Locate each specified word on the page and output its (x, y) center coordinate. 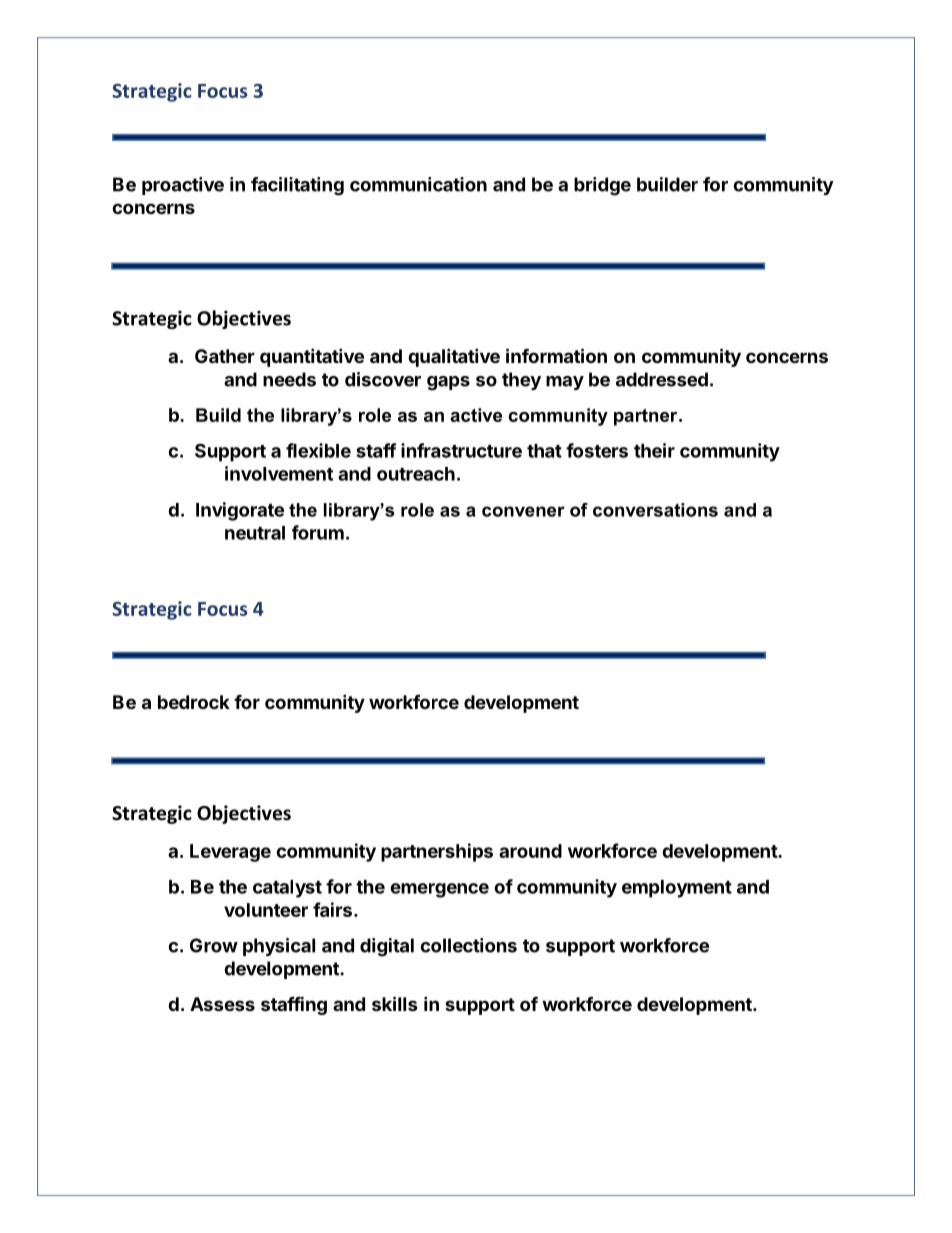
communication (418, 184)
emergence (439, 890)
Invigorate (240, 511)
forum (318, 532)
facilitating (297, 186)
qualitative (454, 357)
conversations (655, 510)
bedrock (194, 702)
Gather (225, 356)
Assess (222, 1004)
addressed (662, 379)
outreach (416, 474)
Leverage (230, 853)
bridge (602, 186)
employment (677, 889)
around (530, 851)
